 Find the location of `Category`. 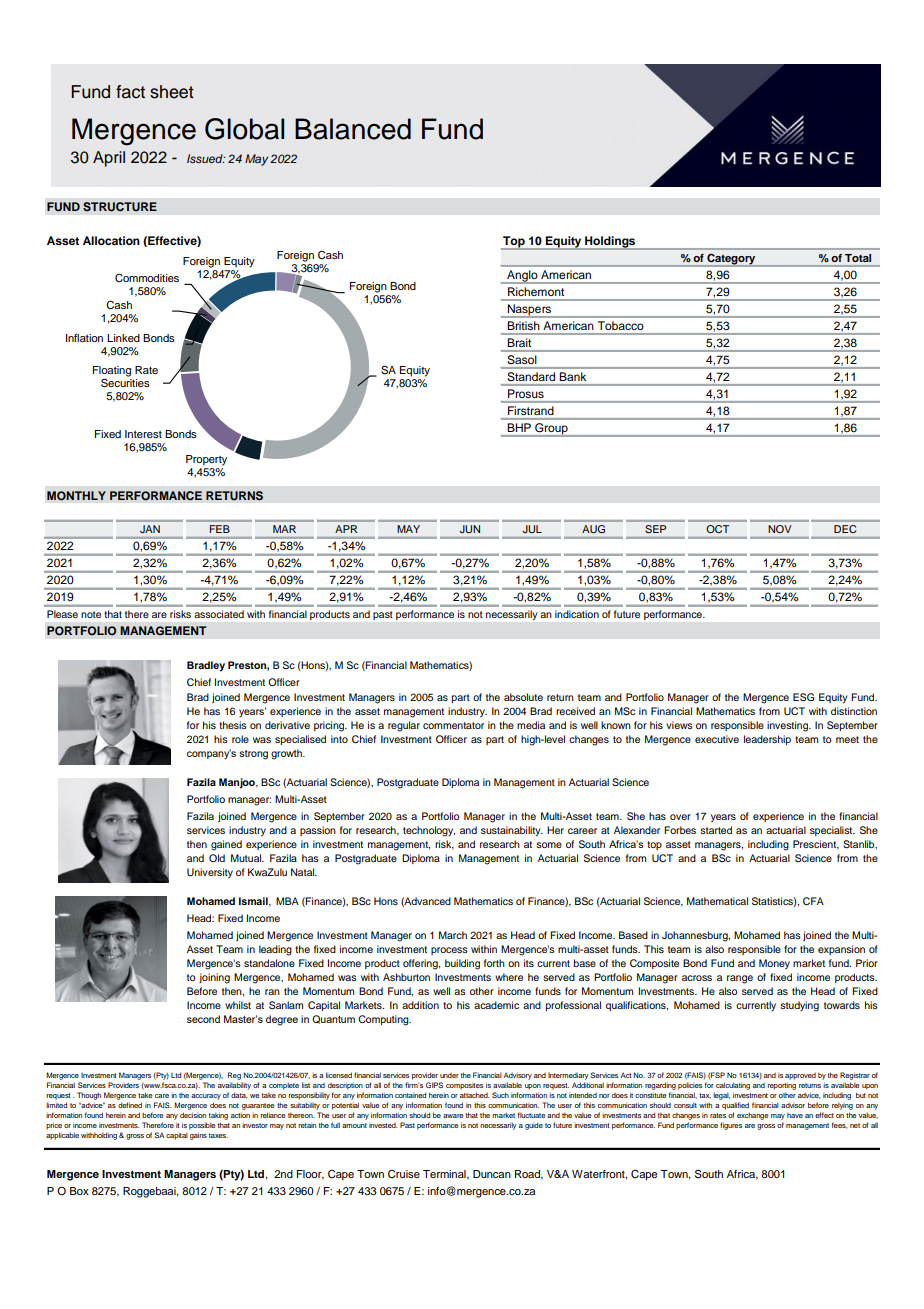

Category is located at coordinates (731, 259).
